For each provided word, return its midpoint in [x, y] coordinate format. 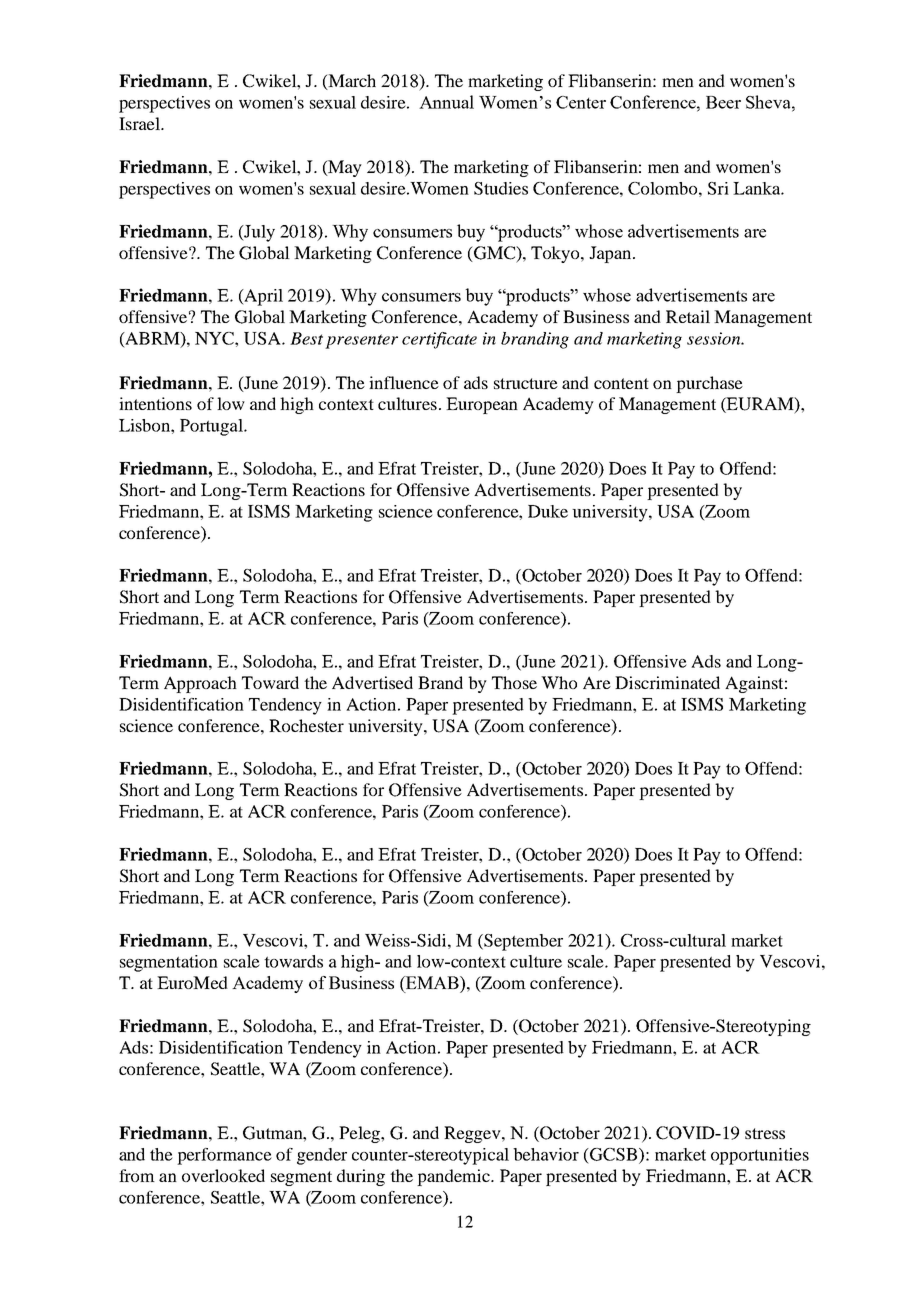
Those [514, 682]
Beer [723, 102]
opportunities [760, 1156]
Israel [140, 123]
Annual [446, 102]
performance [224, 1156]
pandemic [454, 1177]
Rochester [306, 725]
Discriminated [667, 682]
